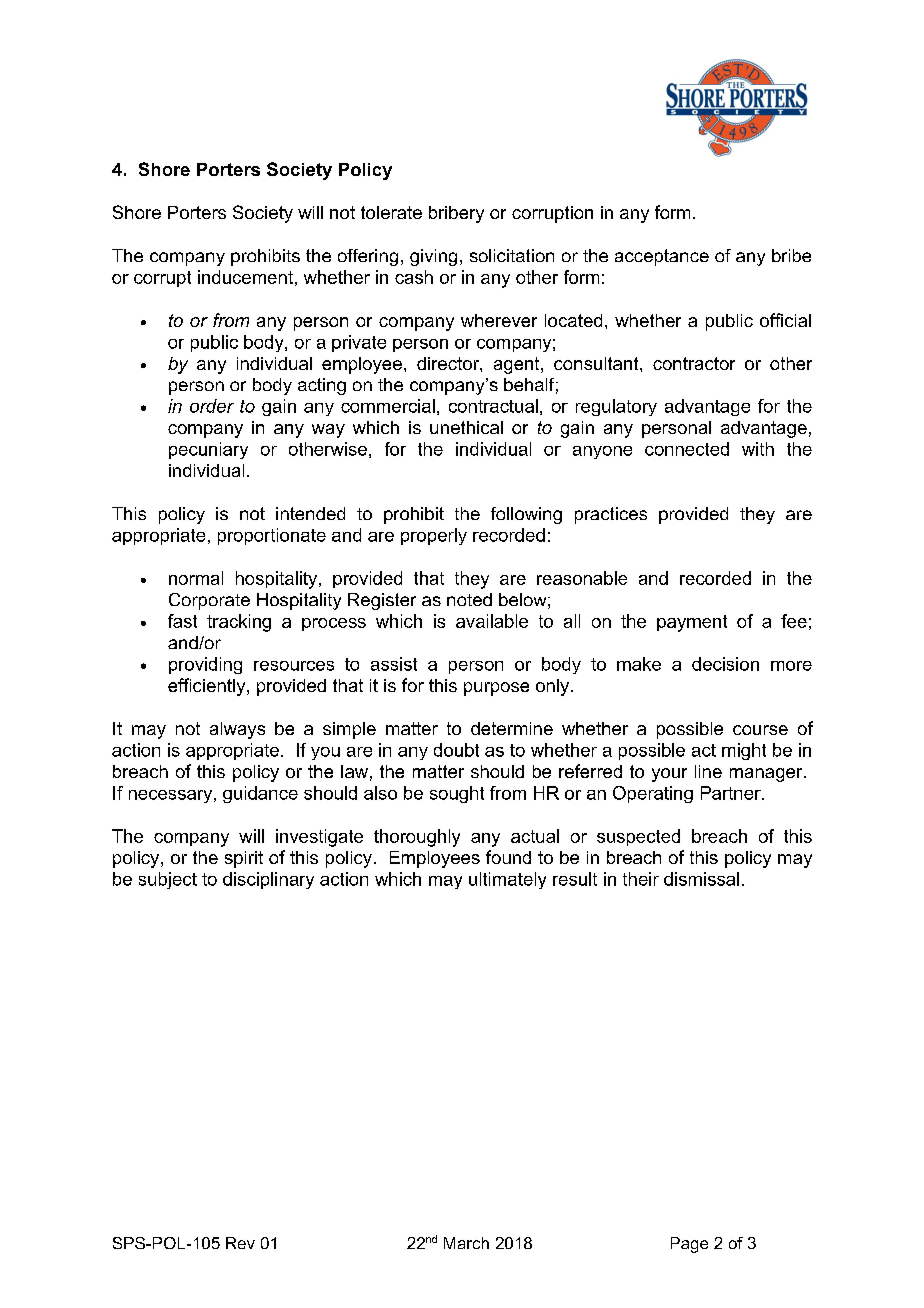  Describe the element at coordinates (245, 277) in the page. I see `inducement` at that location.
